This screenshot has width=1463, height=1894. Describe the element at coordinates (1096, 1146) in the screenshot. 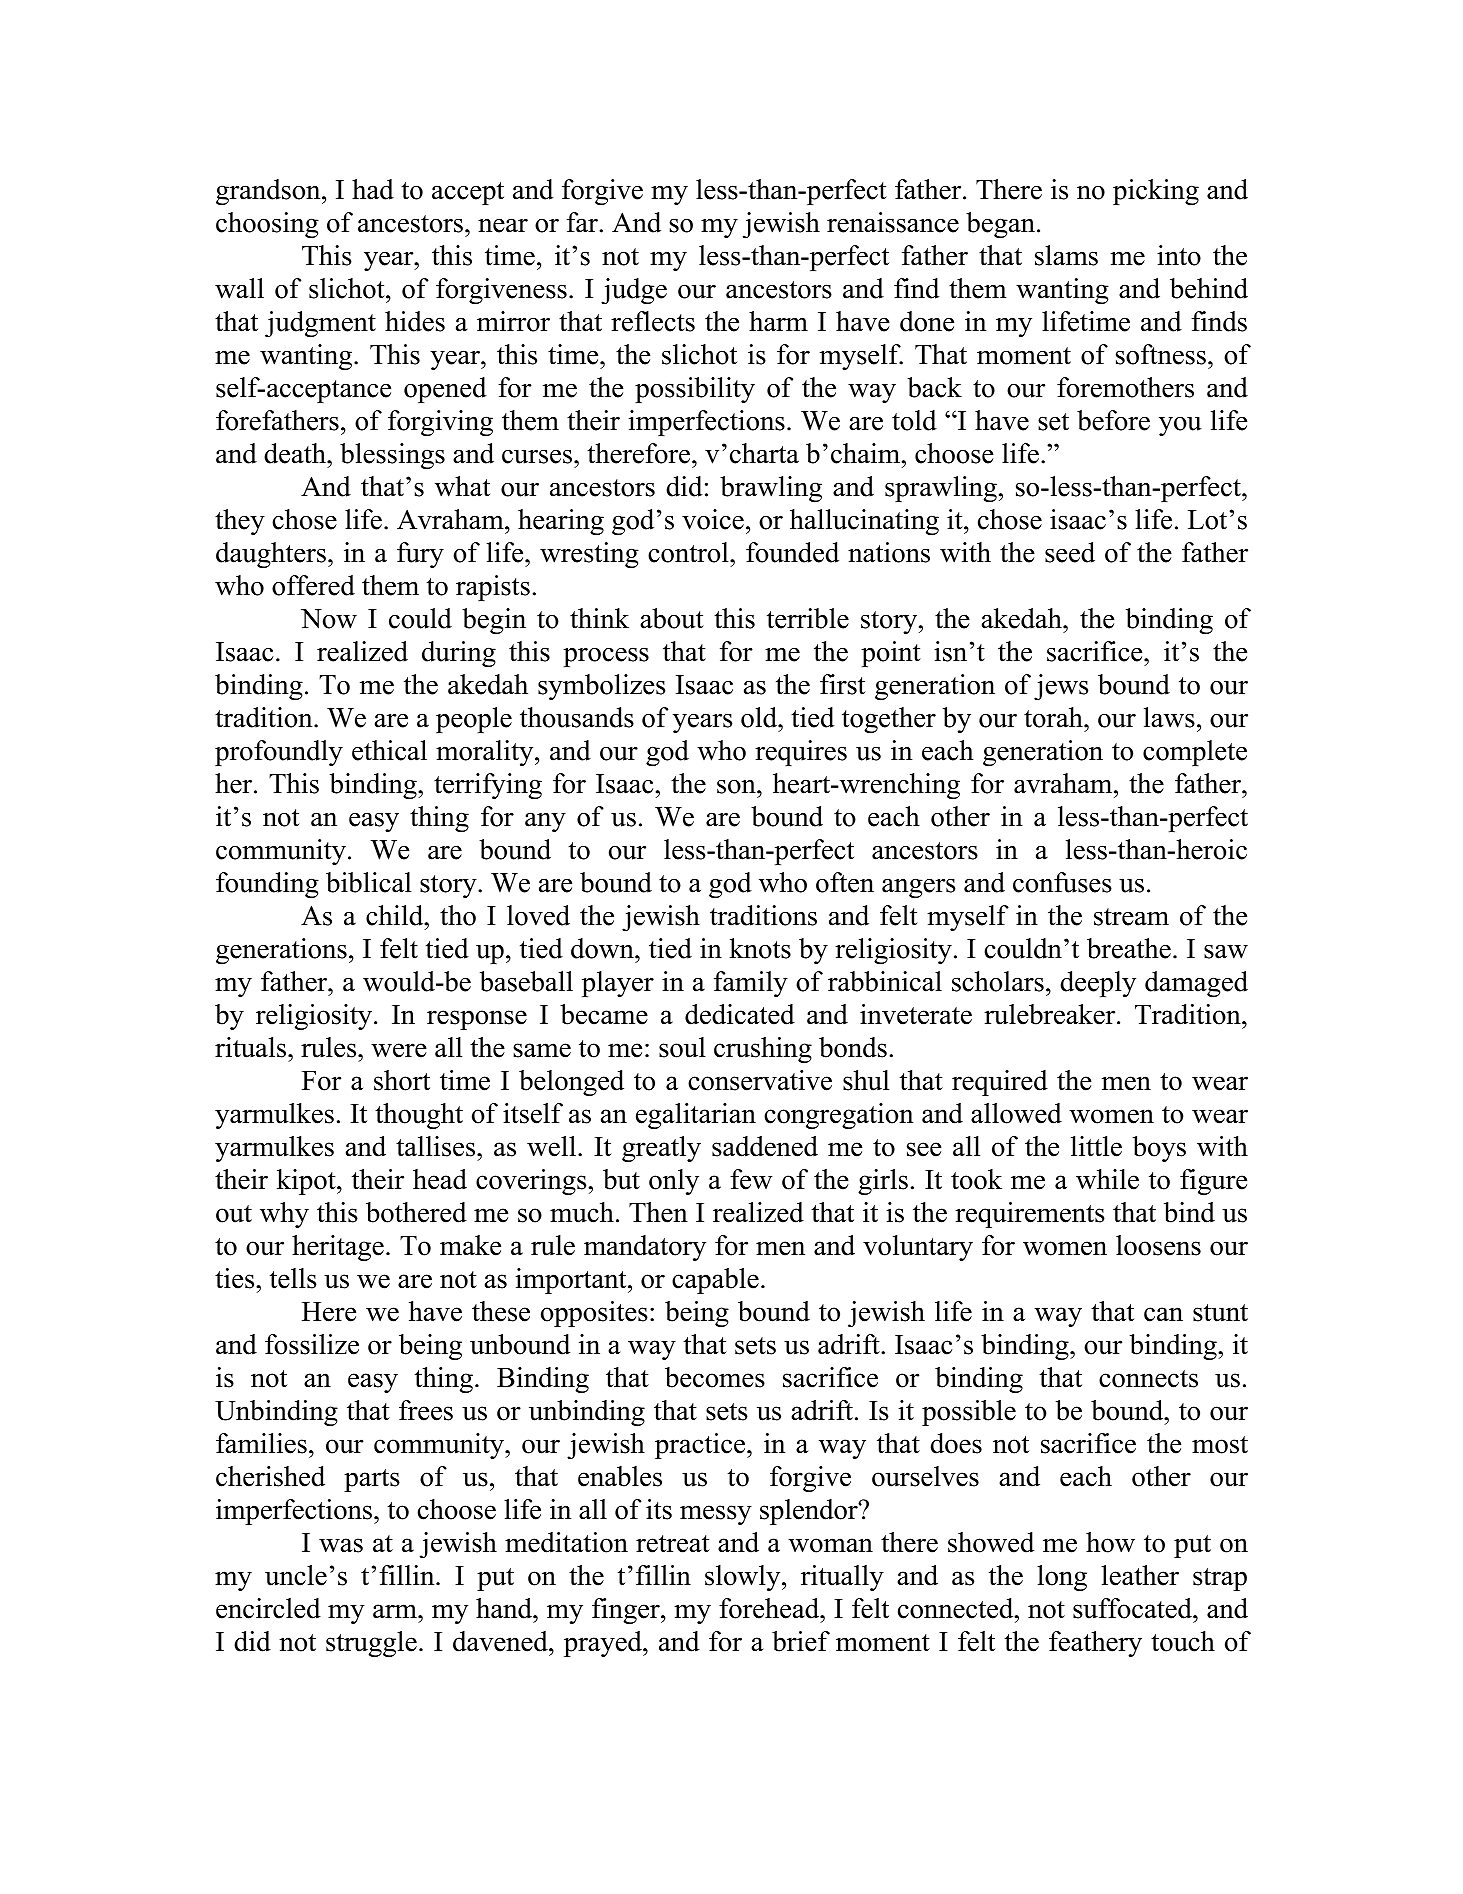

I see `little` at that location.
